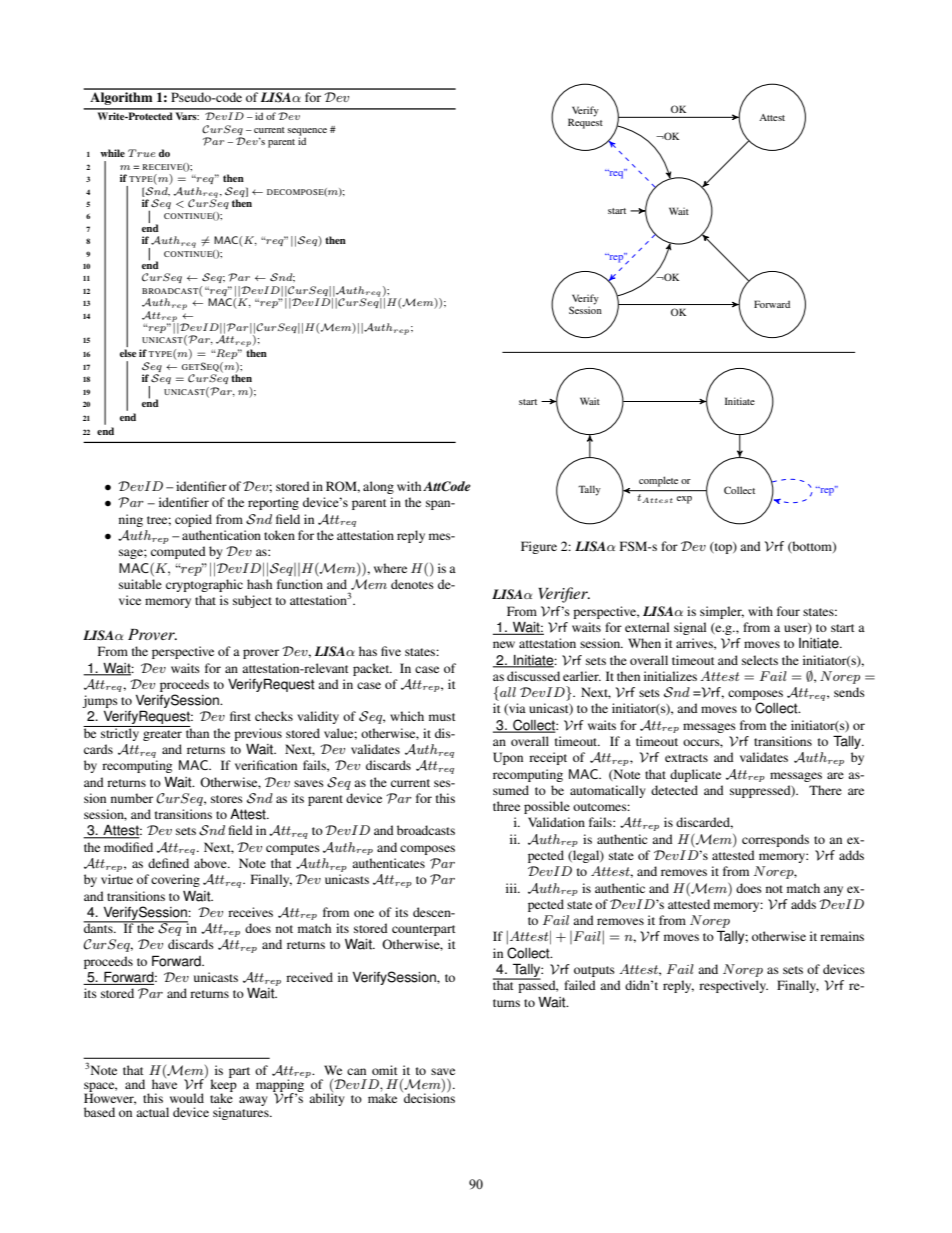  I want to click on else, so click(128, 353).
